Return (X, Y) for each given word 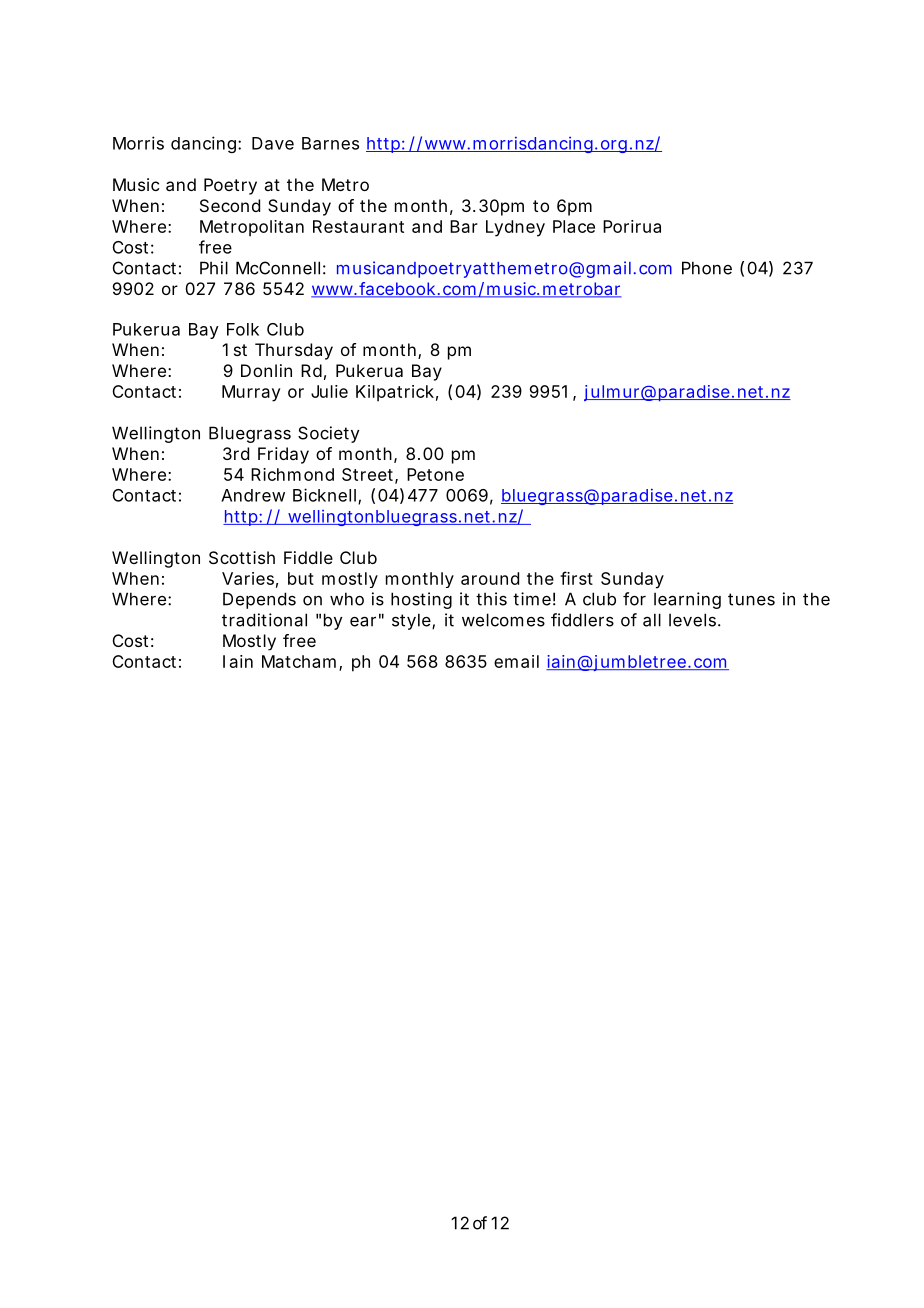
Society (329, 434)
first (576, 578)
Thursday (294, 351)
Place (574, 226)
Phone (707, 268)
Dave (273, 143)
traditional (264, 620)
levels (694, 620)
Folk (243, 329)
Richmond (292, 474)
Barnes (330, 143)
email (516, 661)
